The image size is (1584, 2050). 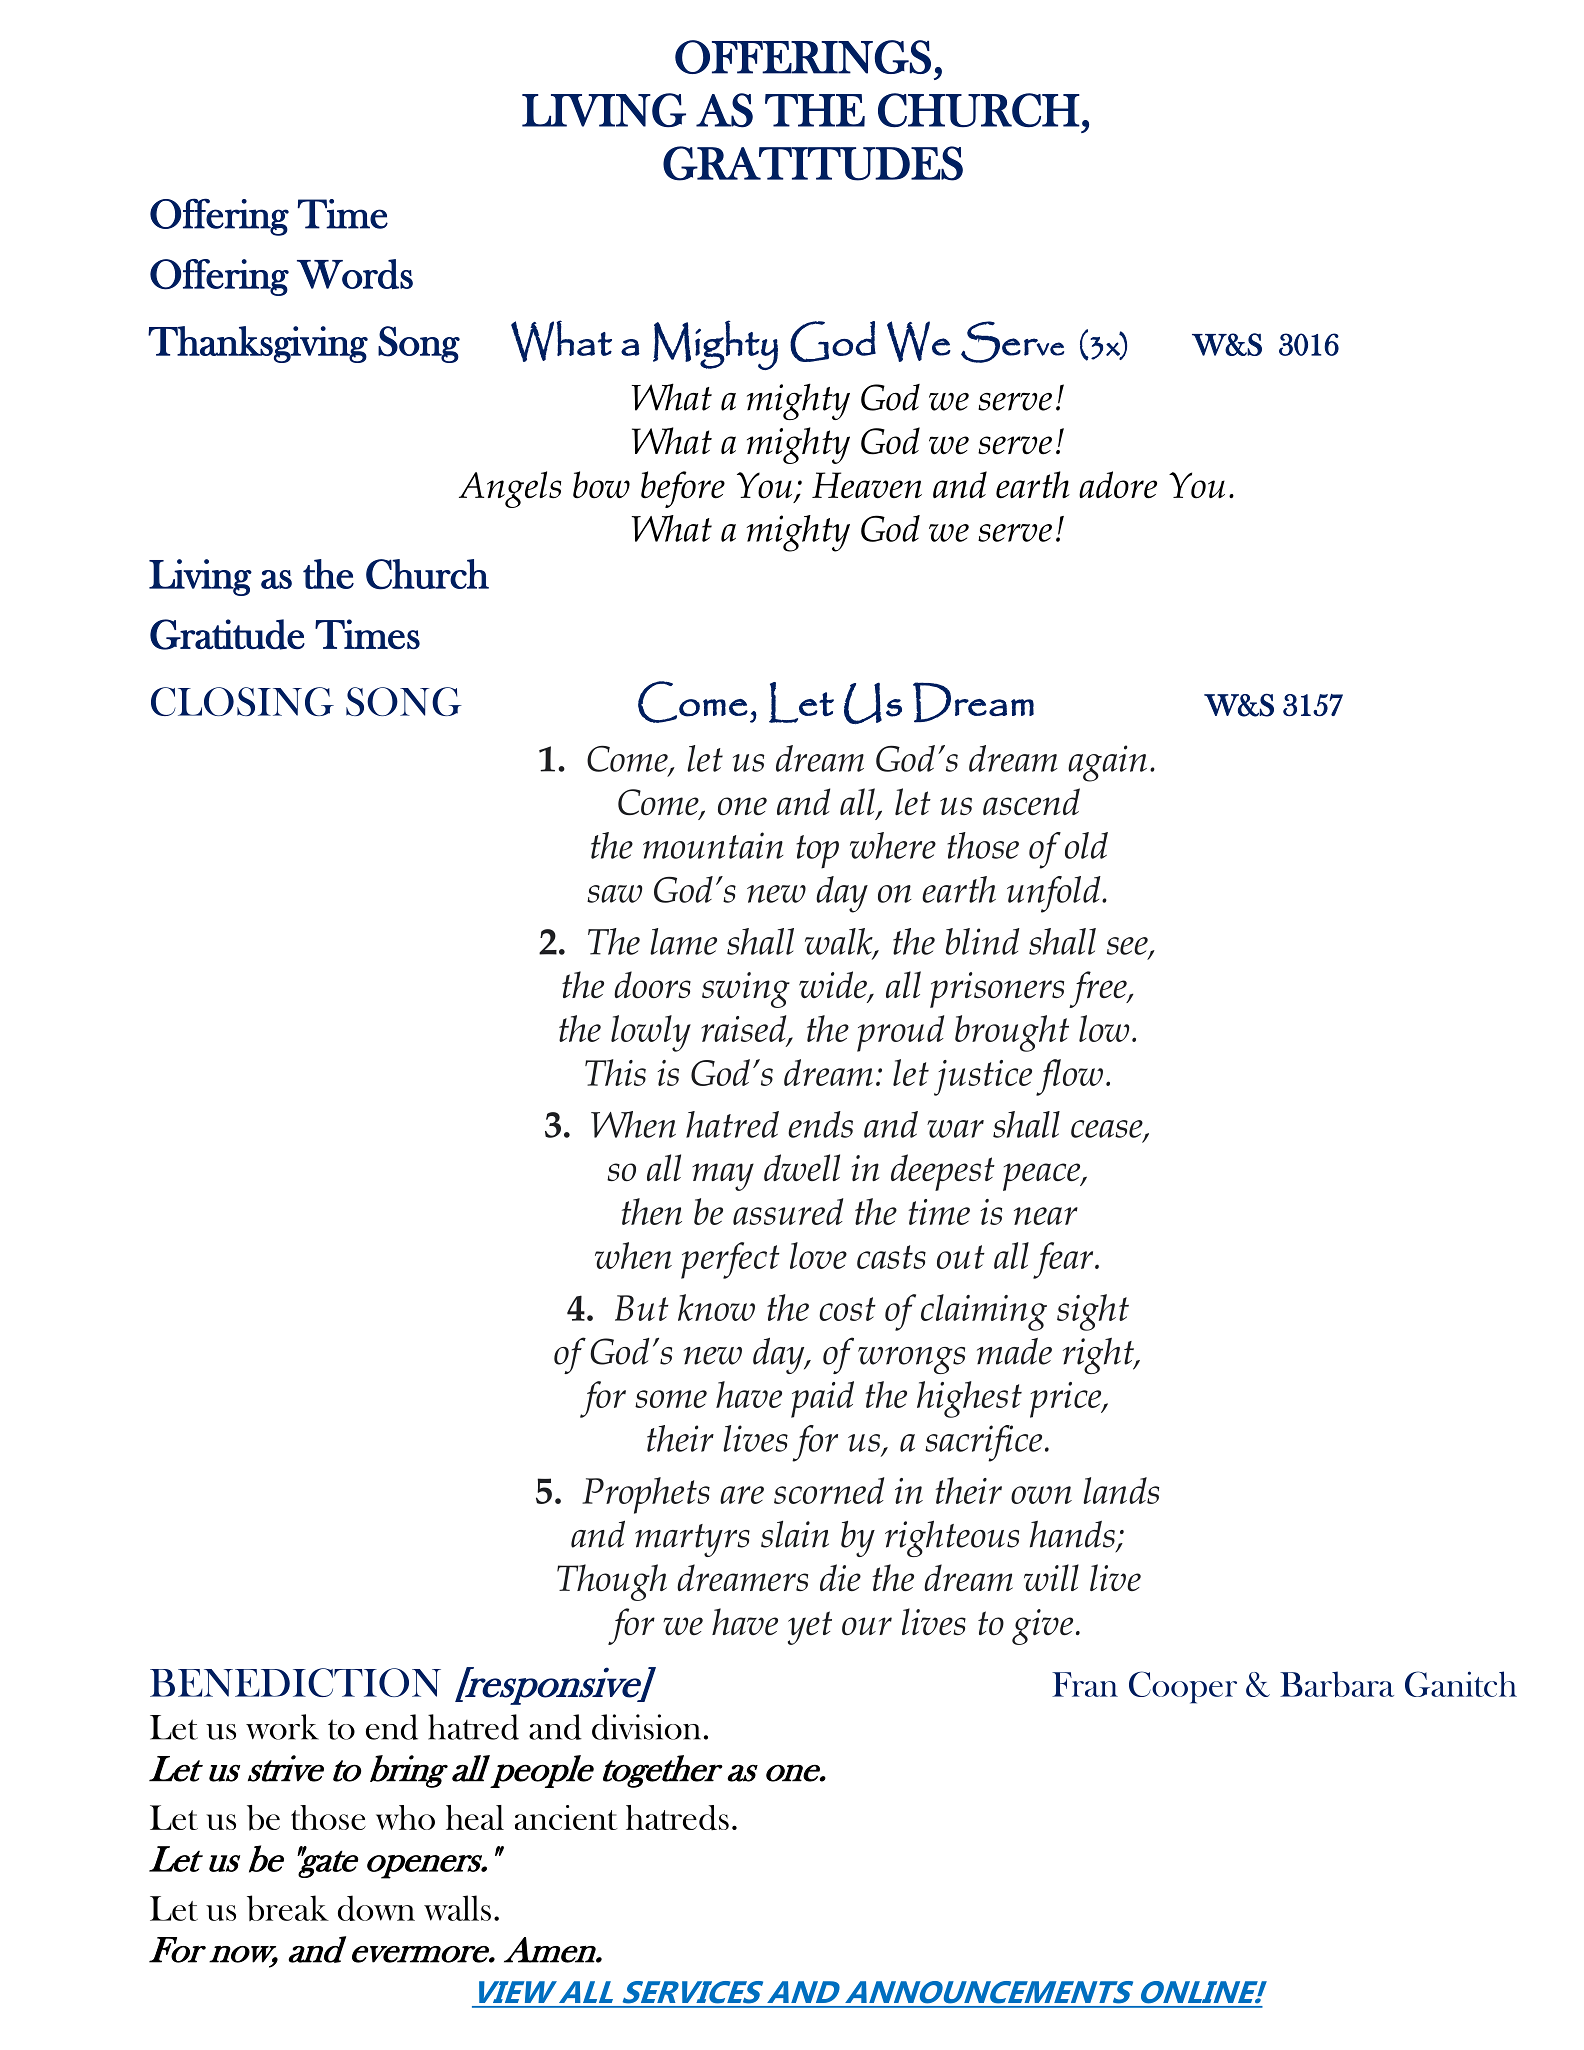 I want to click on division, so click(x=646, y=1727).
